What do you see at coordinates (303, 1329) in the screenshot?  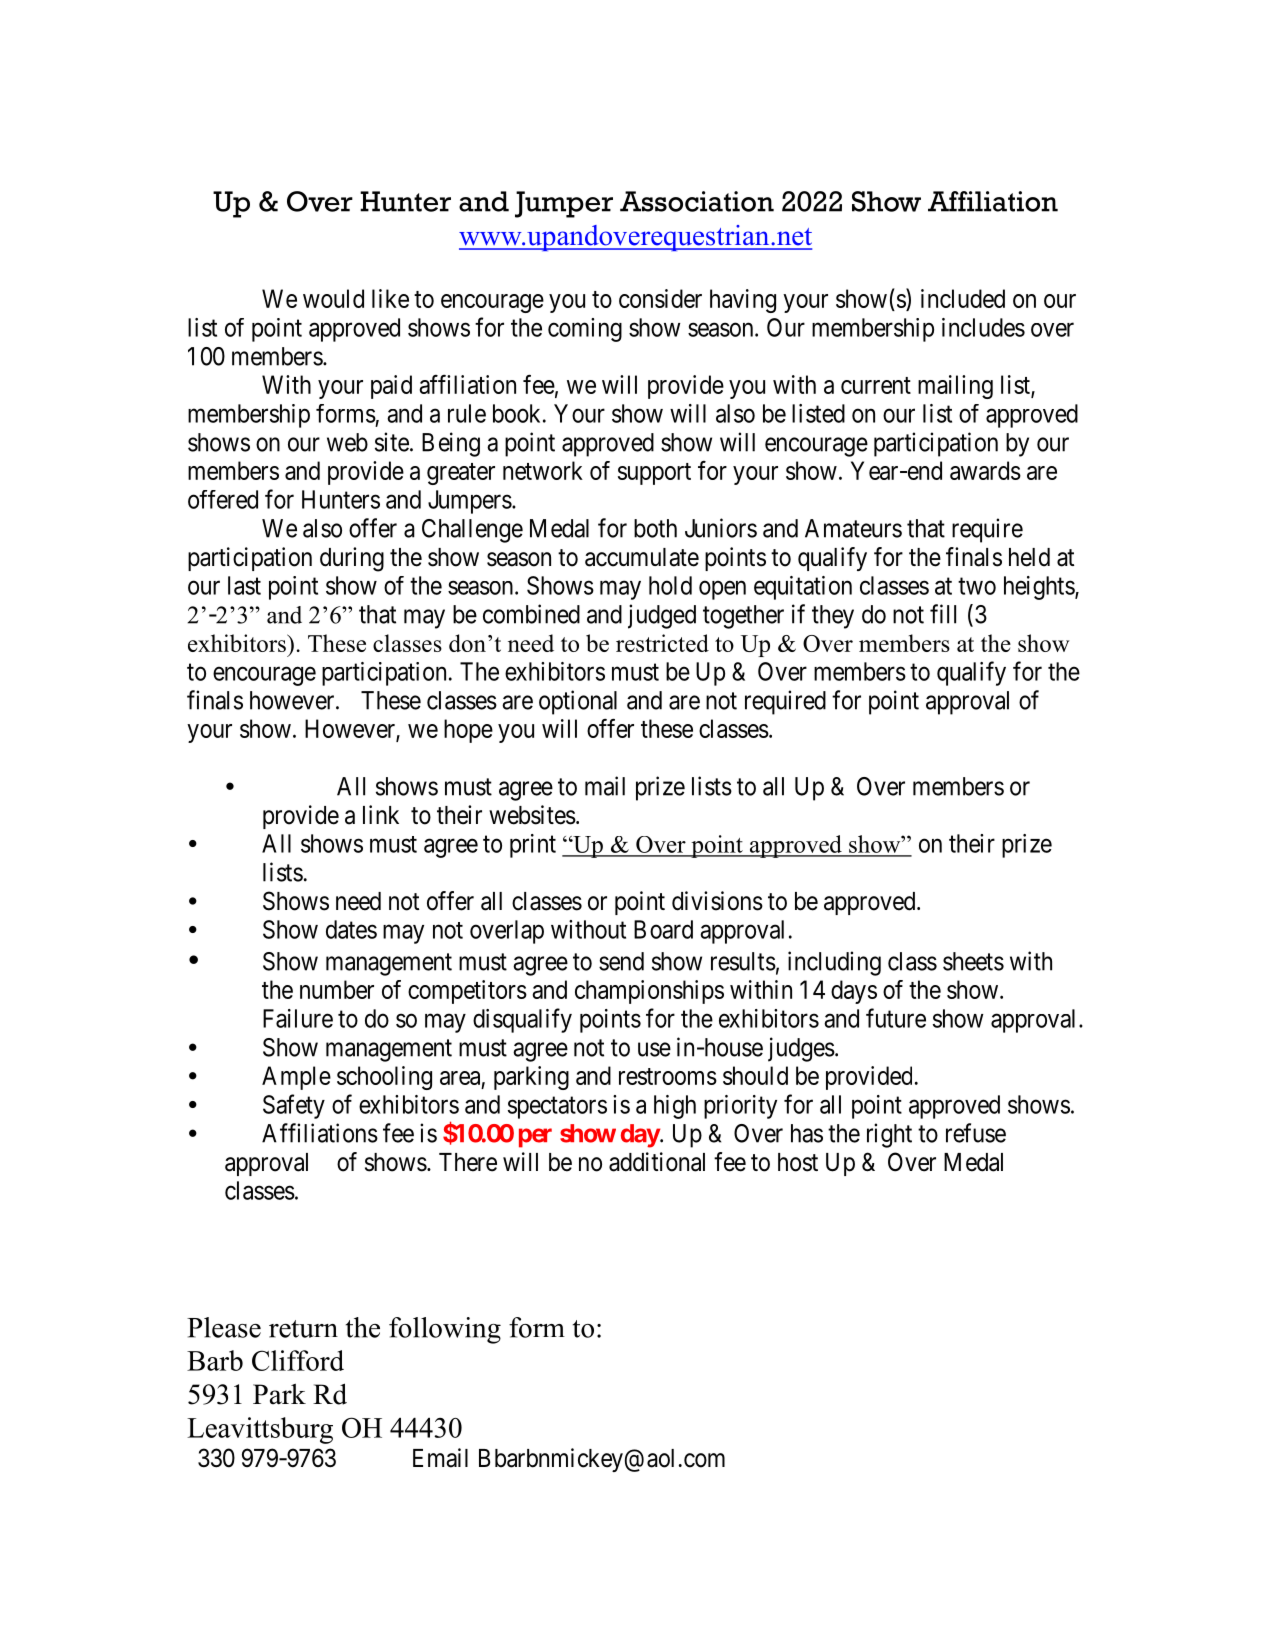 I see `return` at bounding box center [303, 1329].
